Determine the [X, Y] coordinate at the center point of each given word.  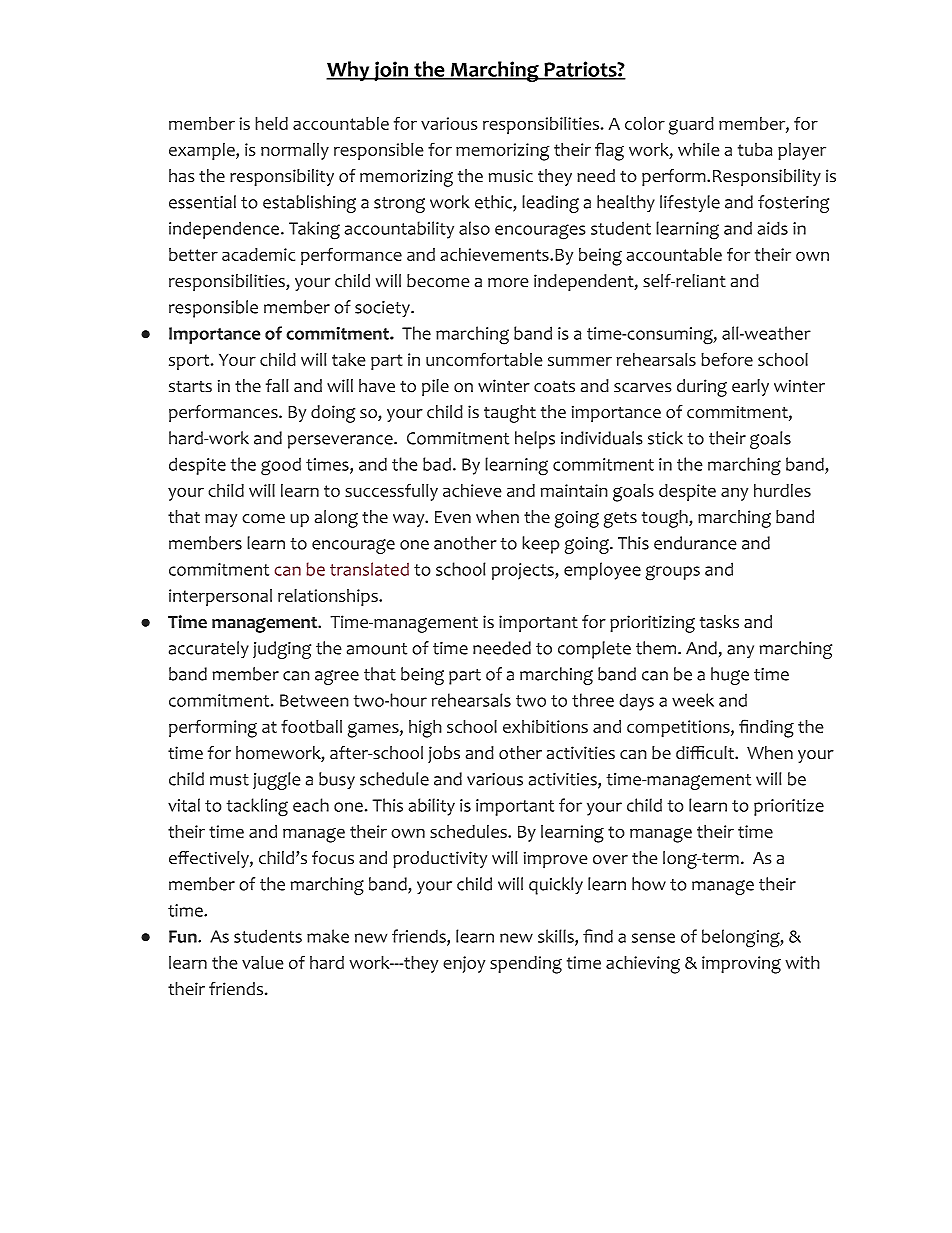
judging [282, 650]
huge [730, 676]
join [391, 71]
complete [594, 650]
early [750, 387]
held [271, 123]
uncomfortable [484, 359]
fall [277, 386]
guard [691, 126]
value [263, 962]
